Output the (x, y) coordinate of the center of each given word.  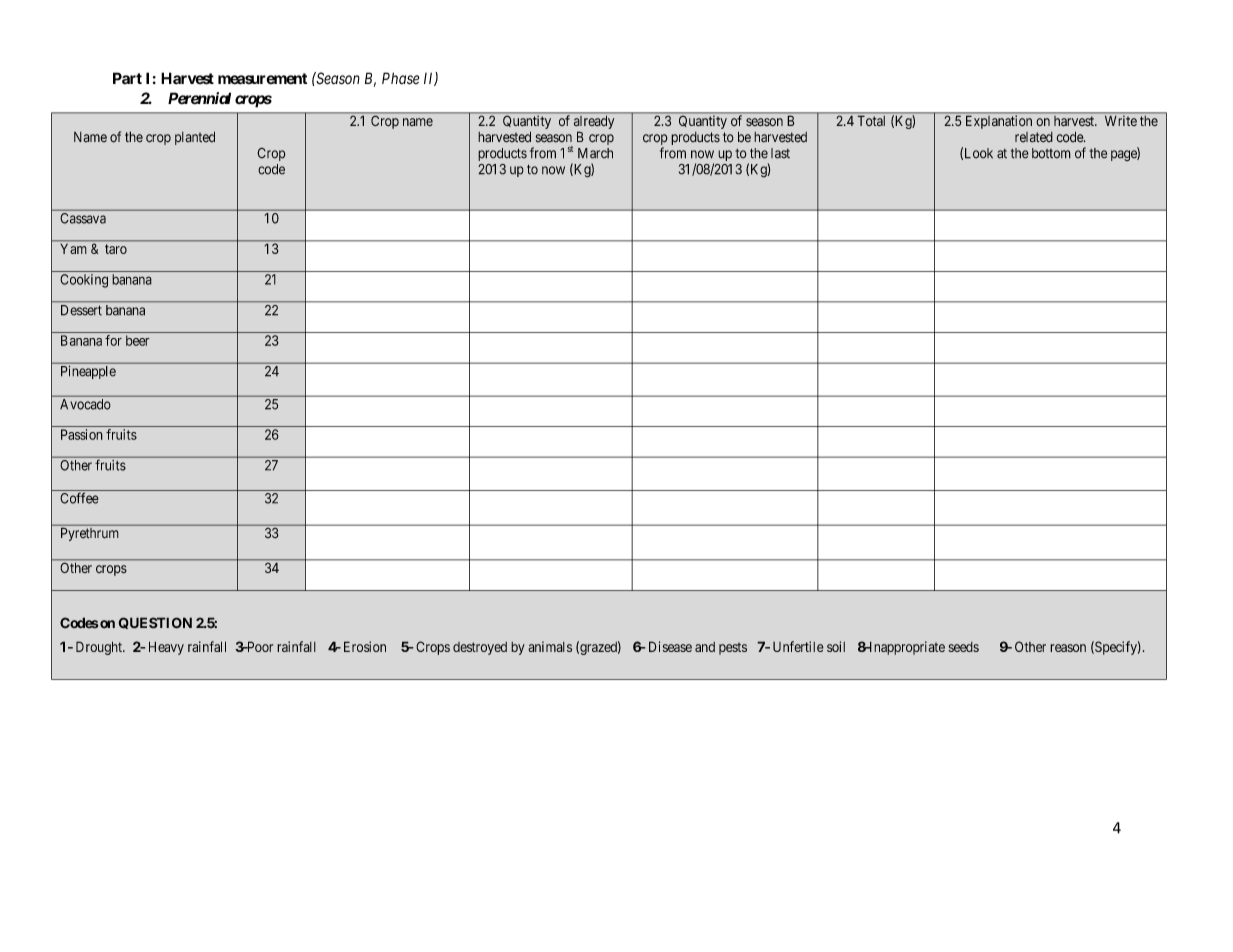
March (595, 153)
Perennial (199, 98)
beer (138, 340)
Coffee (79, 498)
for (113, 340)
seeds (963, 647)
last (780, 153)
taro (116, 249)
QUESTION (155, 623)
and (705, 647)
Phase (401, 78)
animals (550, 646)
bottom (1051, 153)
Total (871, 121)
